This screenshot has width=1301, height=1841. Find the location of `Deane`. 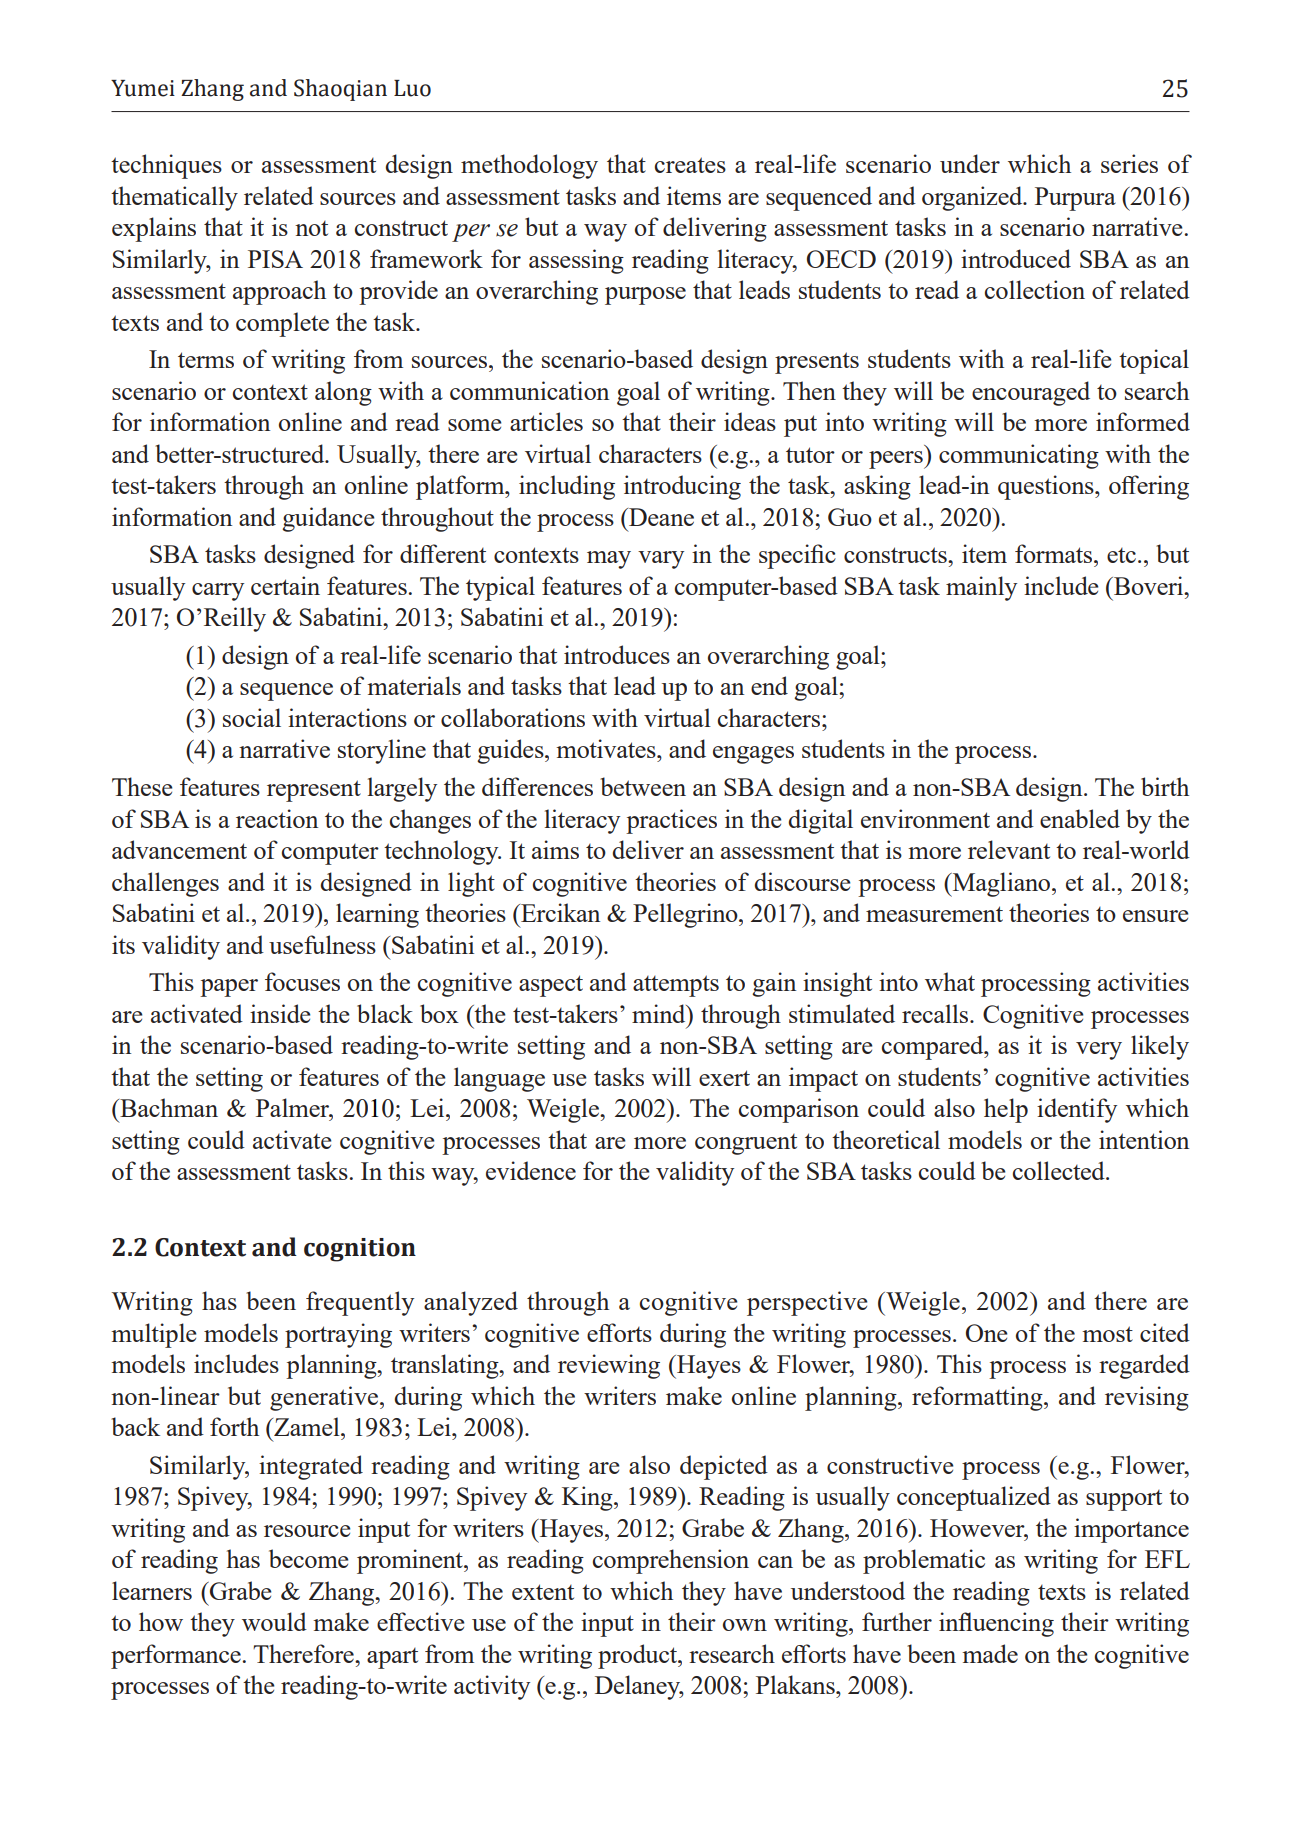

Deane is located at coordinates (660, 517).
